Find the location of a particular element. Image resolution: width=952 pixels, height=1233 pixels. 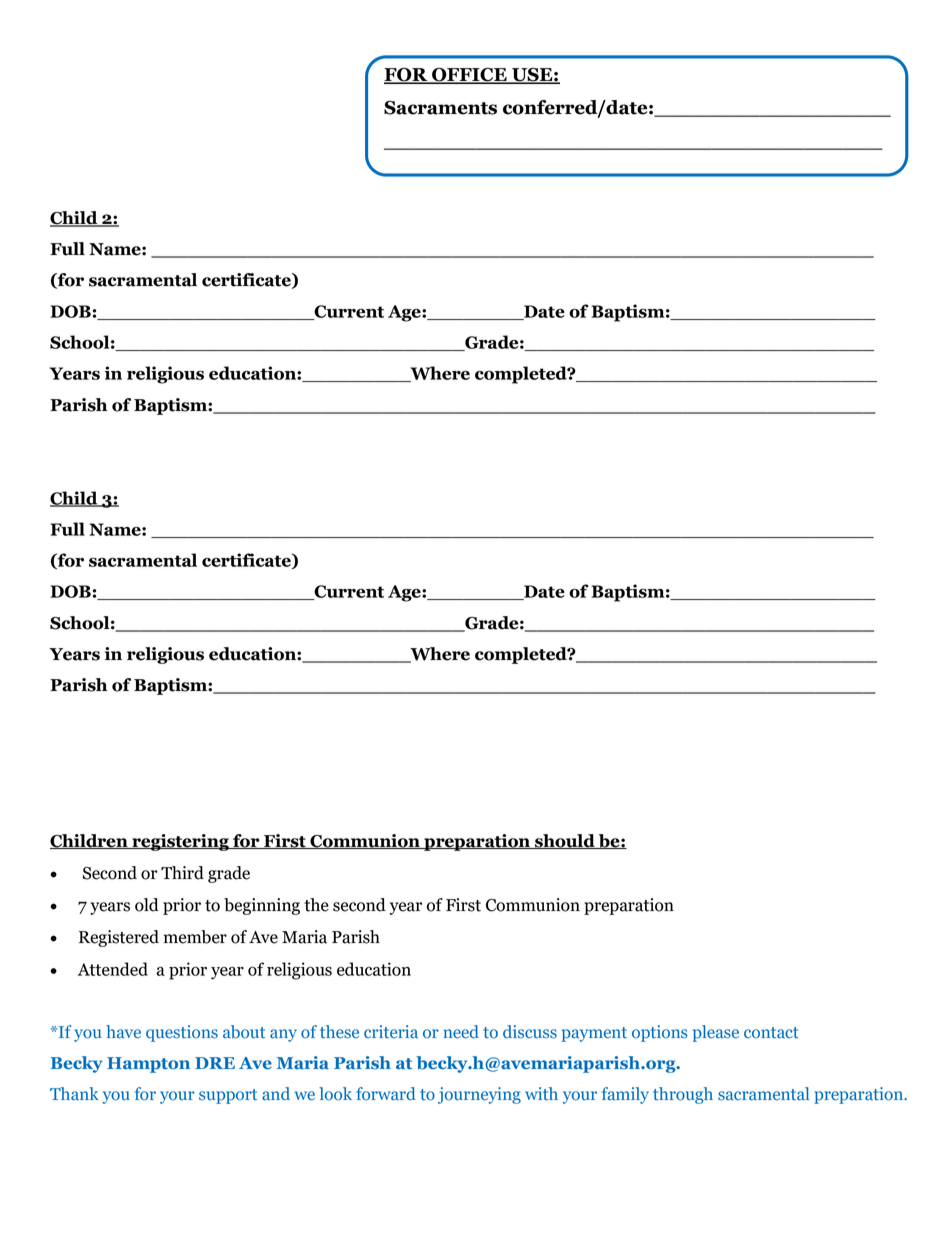

forward is located at coordinates (386, 1094).
